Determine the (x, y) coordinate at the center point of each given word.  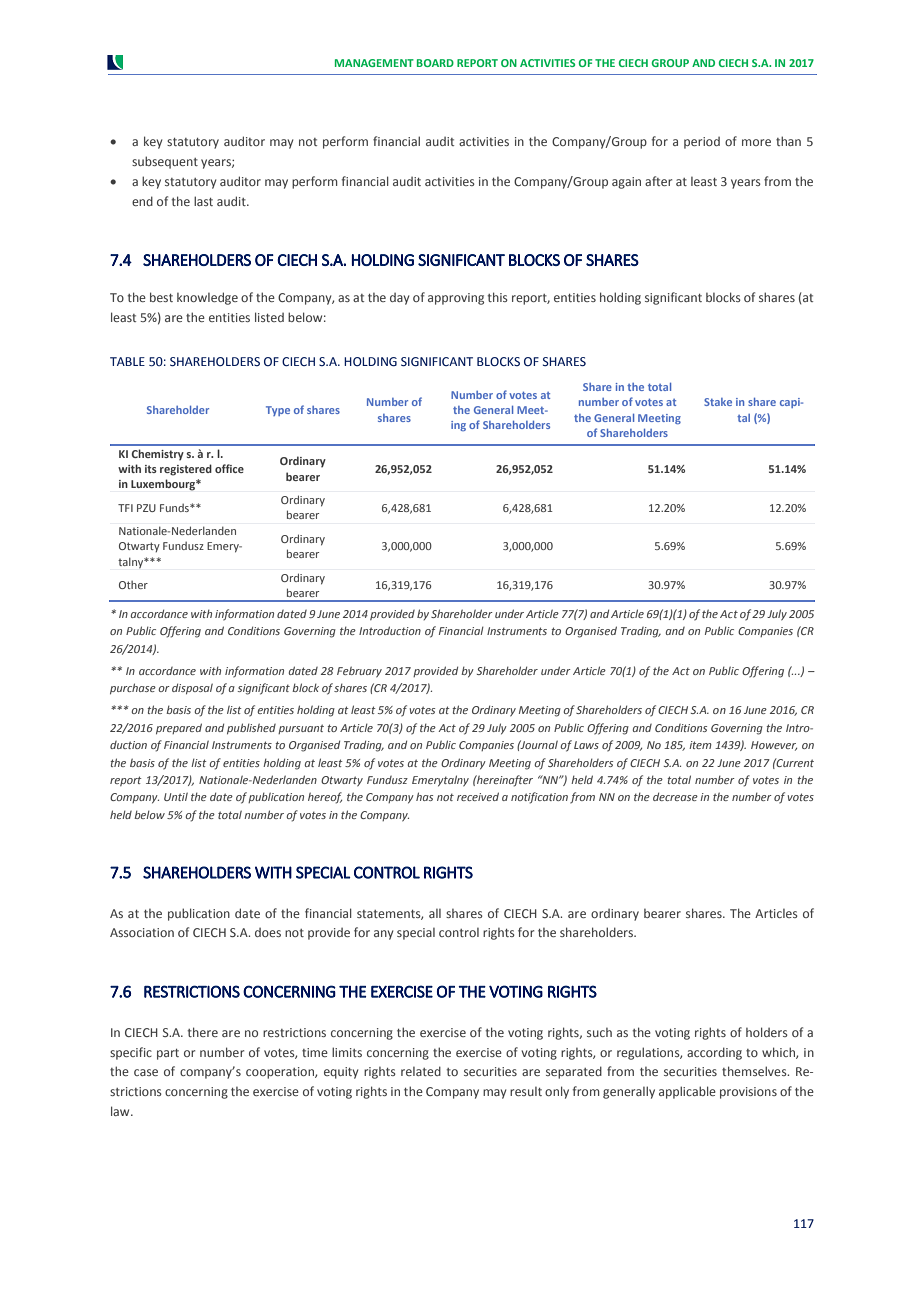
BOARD (435, 63)
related (421, 1071)
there (202, 1032)
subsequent (165, 162)
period (702, 143)
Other (133, 585)
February (359, 672)
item (700, 745)
